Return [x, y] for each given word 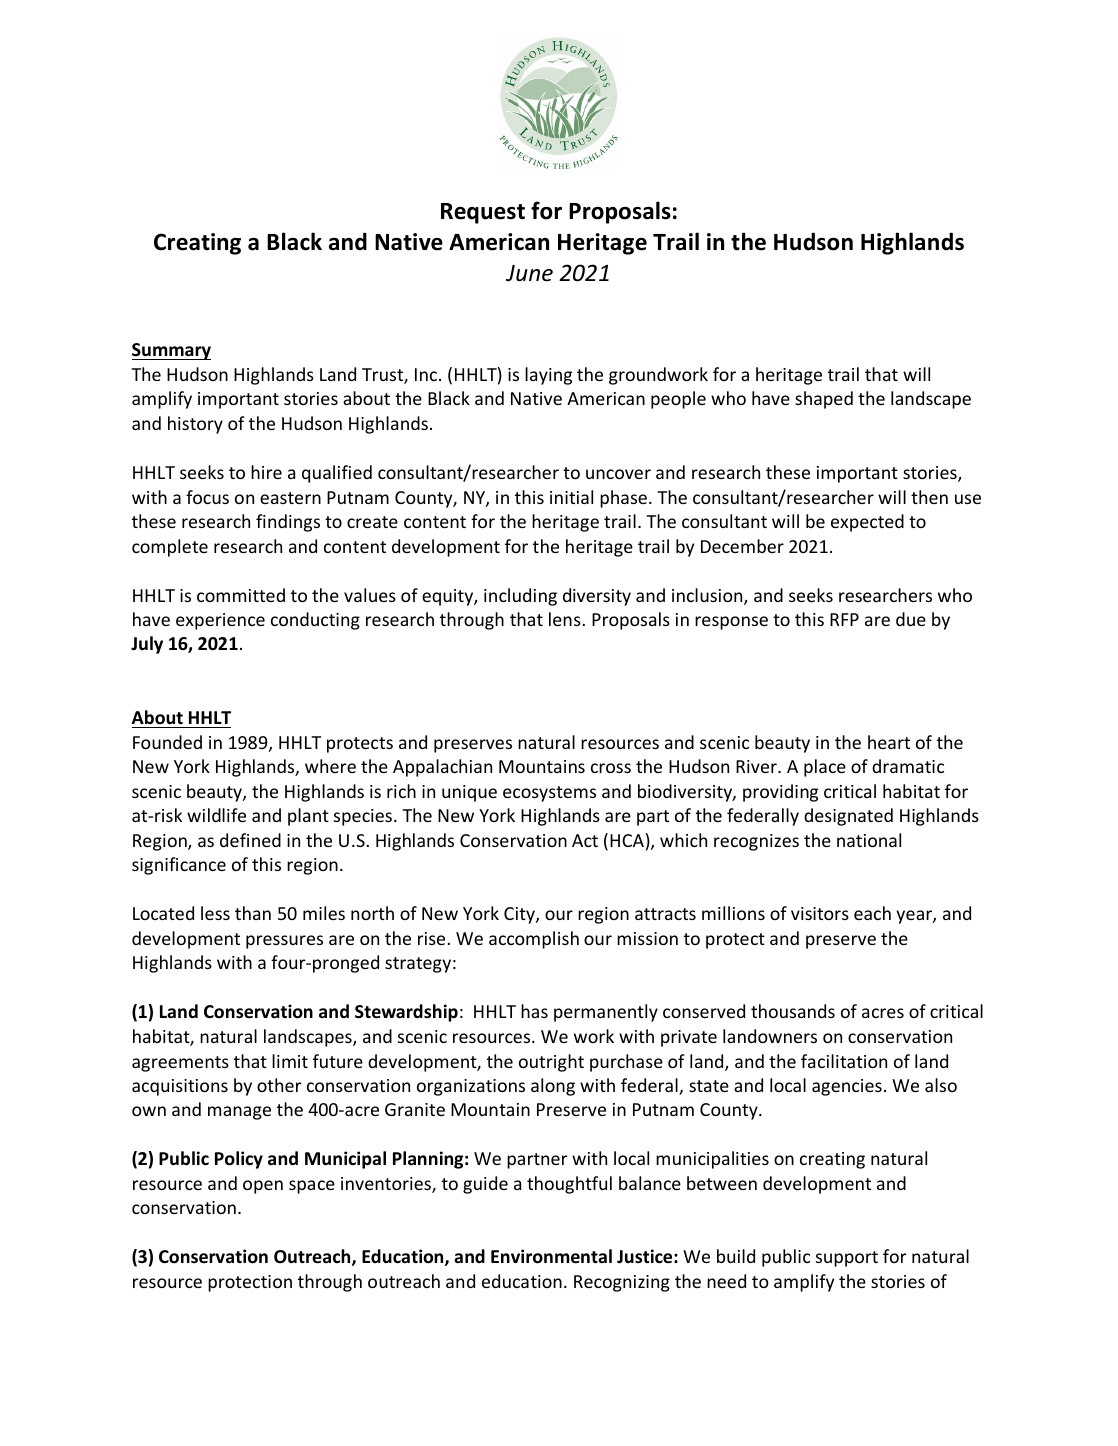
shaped [824, 400]
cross [611, 768]
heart [889, 742]
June [529, 273]
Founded [167, 742]
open [263, 1187]
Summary [171, 351]
